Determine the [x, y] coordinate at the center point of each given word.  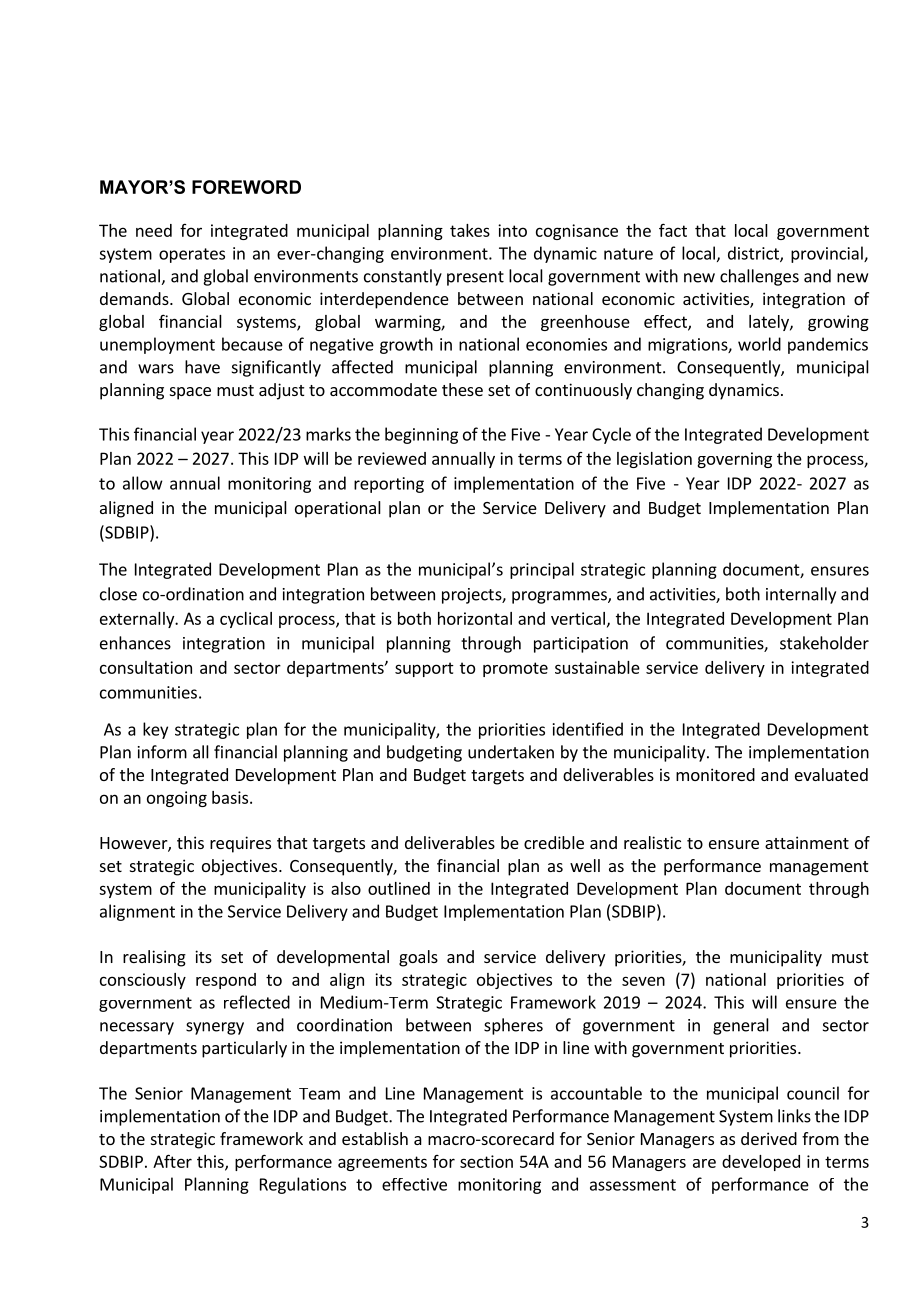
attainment [807, 842]
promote [515, 669]
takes [470, 230]
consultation [146, 667]
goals [418, 958]
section [486, 1161]
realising [154, 958]
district [754, 254]
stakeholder [824, 643]
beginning [421, 435]
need [154, 230]
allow [143, 483]
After [172, 1161]
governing [734, 460]
